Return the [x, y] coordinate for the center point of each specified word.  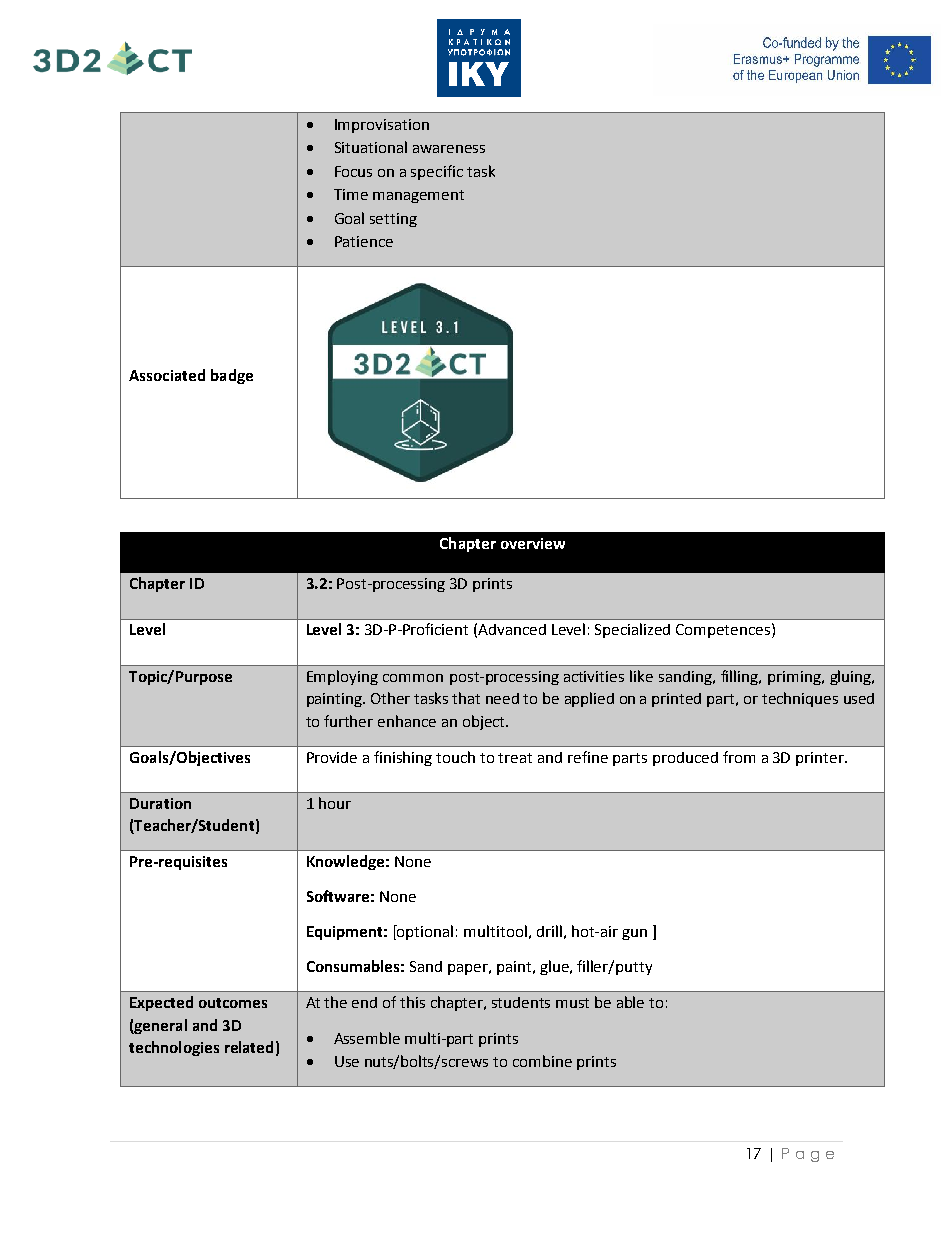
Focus [353, 171]
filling [740, 677]
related [249, 1047]
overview [533, 543]
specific [437, 172]
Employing [342, 677]
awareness [449, 149]
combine [542, 1061]
